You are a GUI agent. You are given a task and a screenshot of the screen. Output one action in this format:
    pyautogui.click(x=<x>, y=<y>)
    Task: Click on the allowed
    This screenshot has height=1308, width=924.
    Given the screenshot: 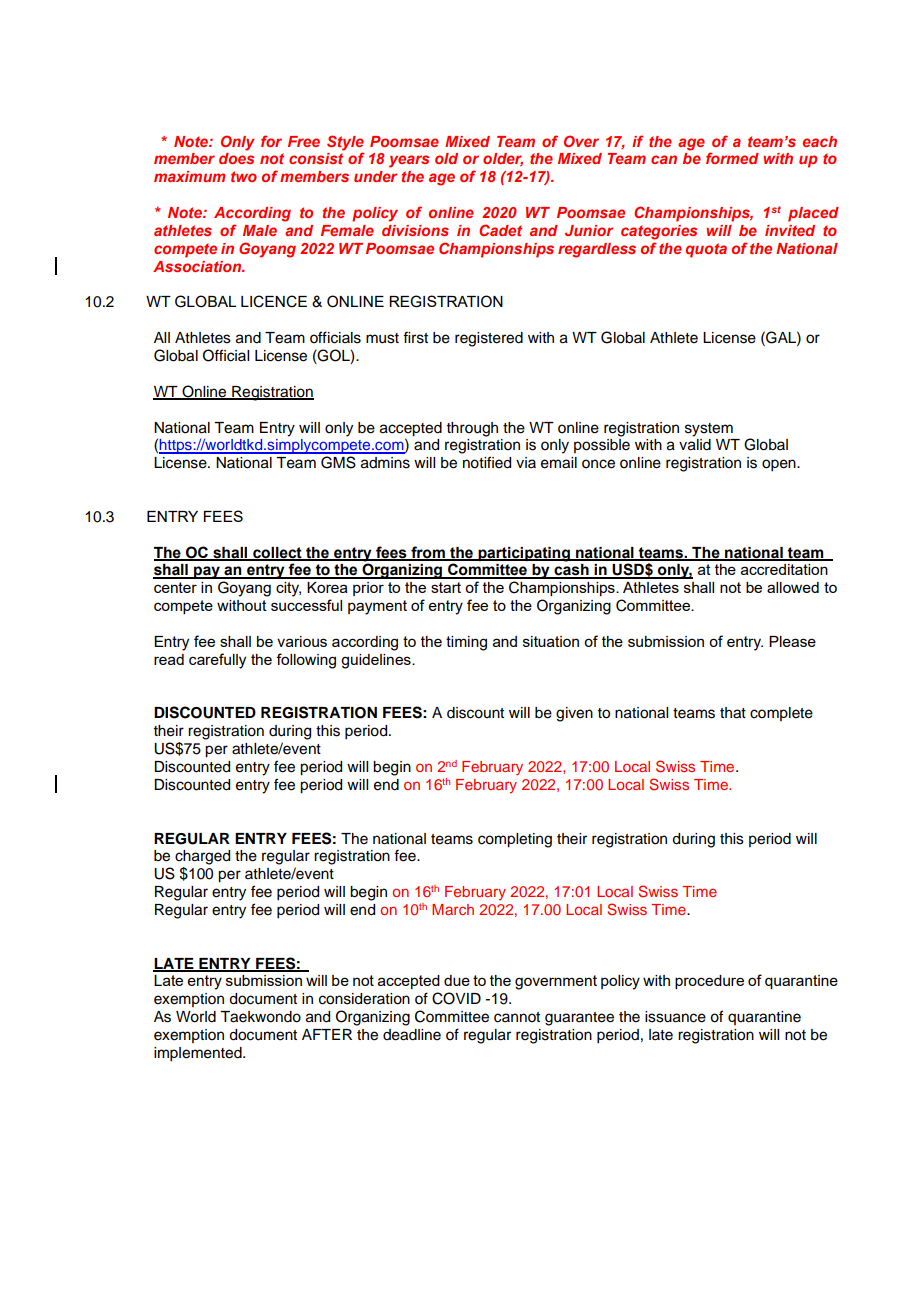 What is the action you would take?
    pyautogui.click(x=793, y=587)
